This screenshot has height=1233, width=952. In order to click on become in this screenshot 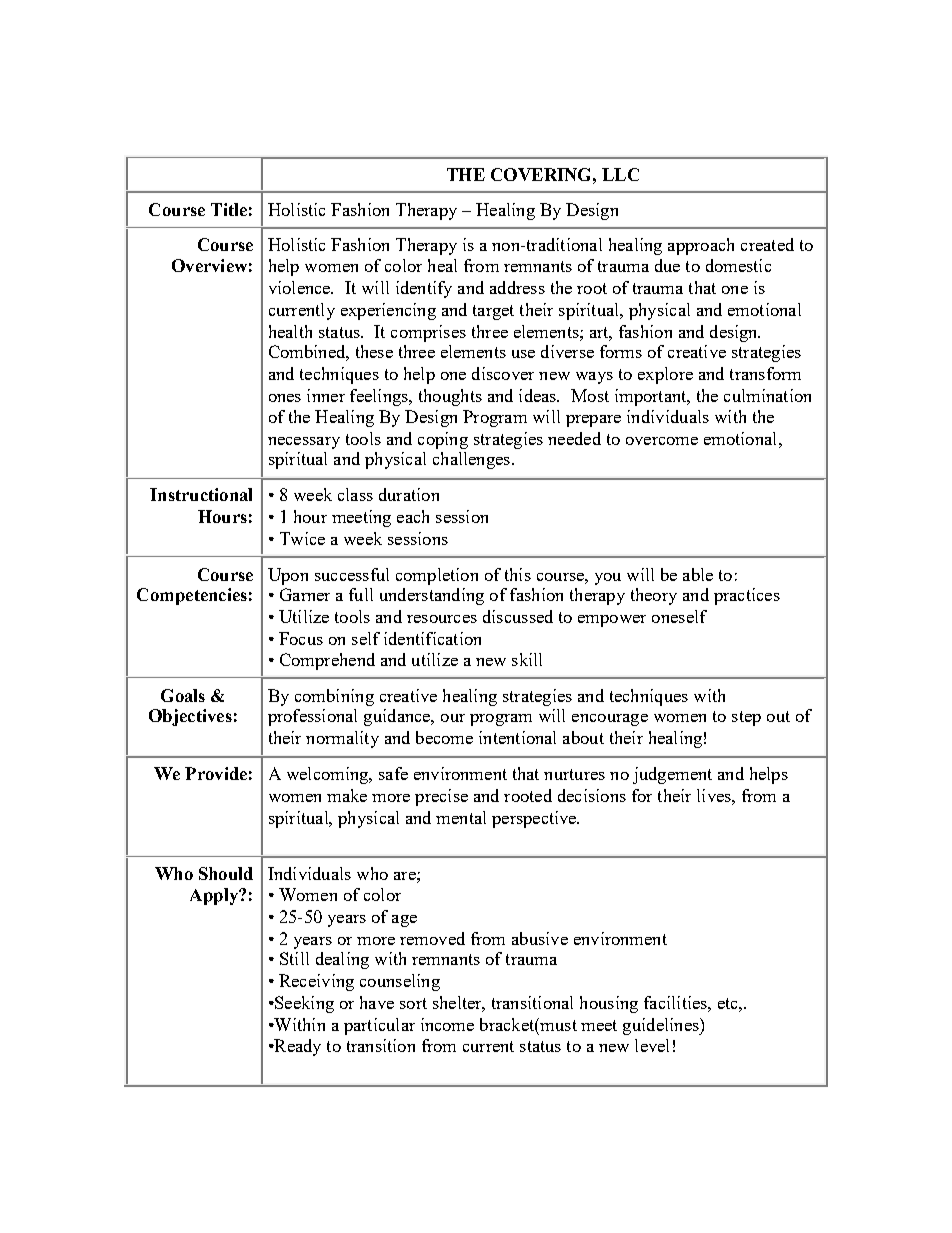, I will do `click(444, 737)`.
